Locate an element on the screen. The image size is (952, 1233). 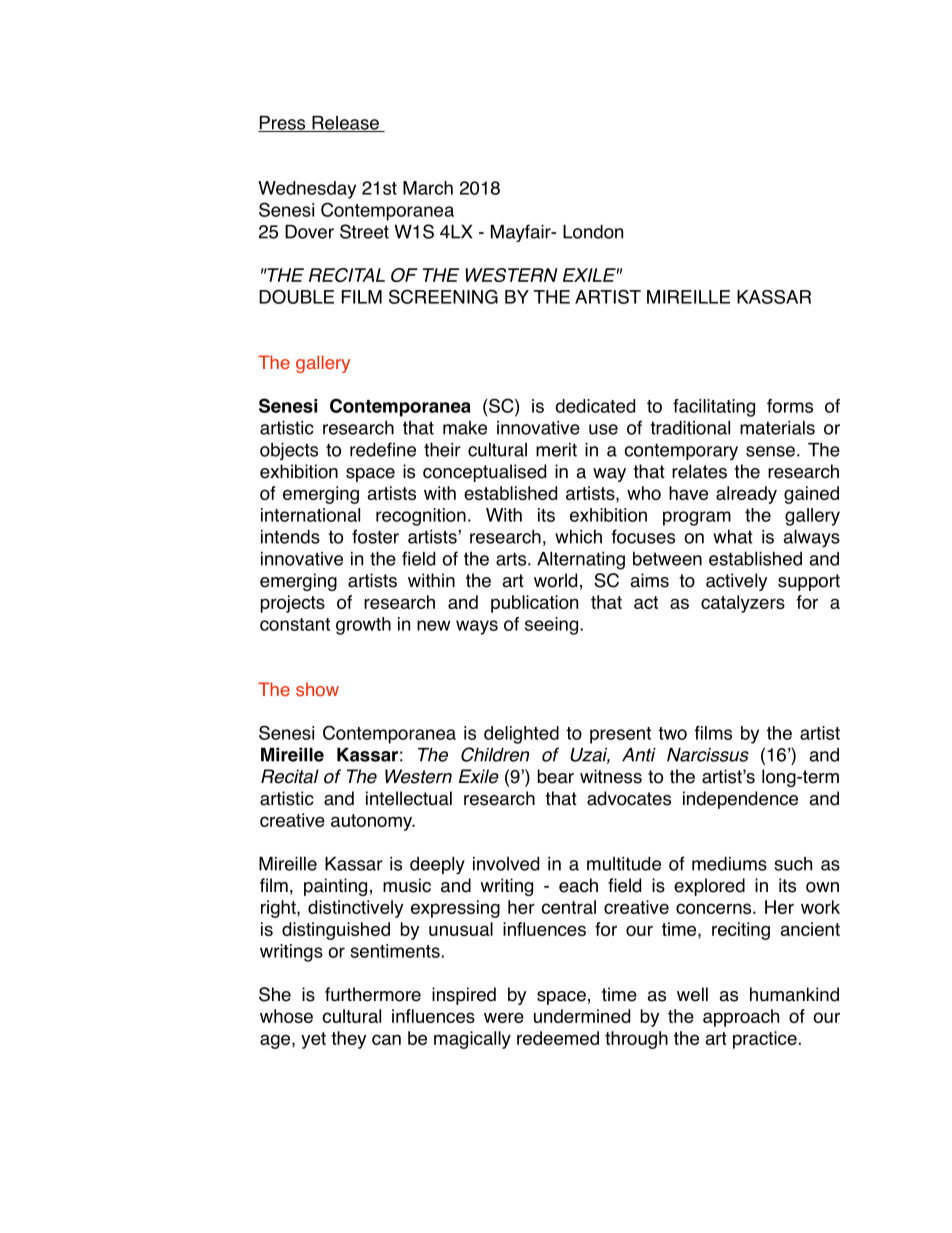
world is located at coordinates (555, 580).
